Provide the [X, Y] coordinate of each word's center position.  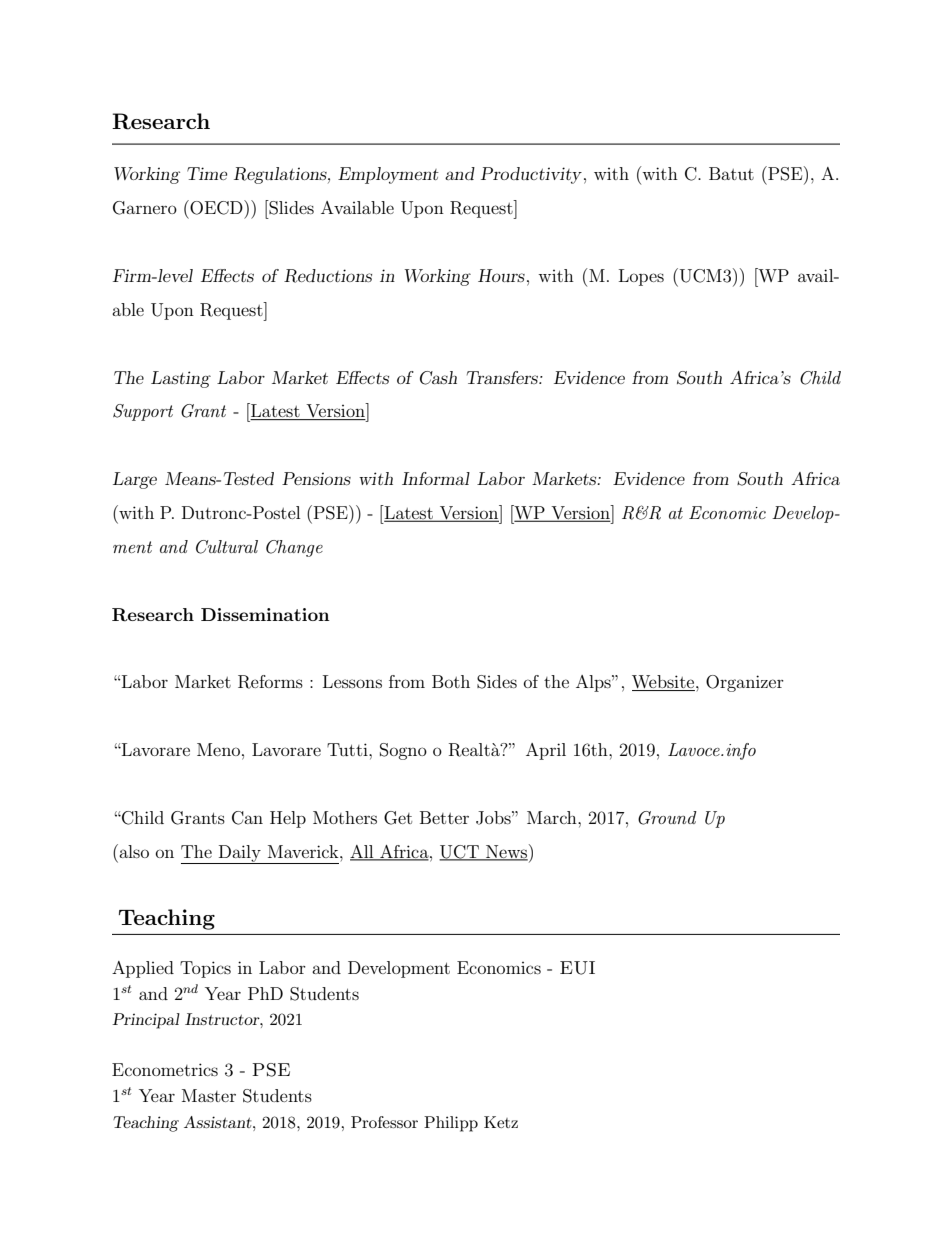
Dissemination [265, 614]
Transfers [503, 377]
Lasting [181, 379]
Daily [240, 854]
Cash [438, 378]
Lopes [641, 277]
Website [663, 683]
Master [209, 1095]
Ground [667, 818]
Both [451, 681]
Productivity [531, 175]
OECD [216, 207]
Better [444, 817]
